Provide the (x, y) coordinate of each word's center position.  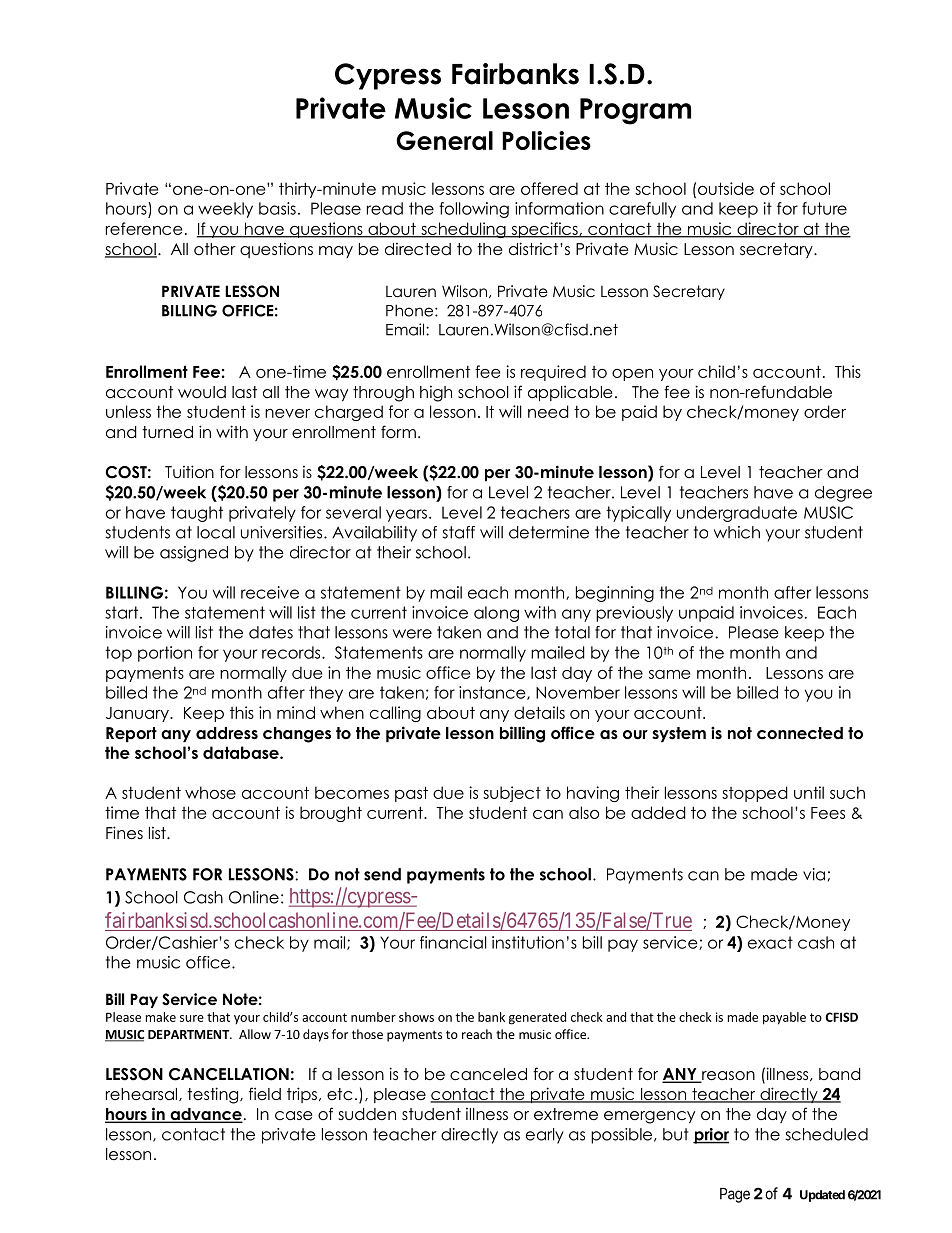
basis (277, 208)
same (669, 674)
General (444, 141)
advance (205, 1115)
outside (726, 188)
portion (165, 654)
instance (493, 693)
